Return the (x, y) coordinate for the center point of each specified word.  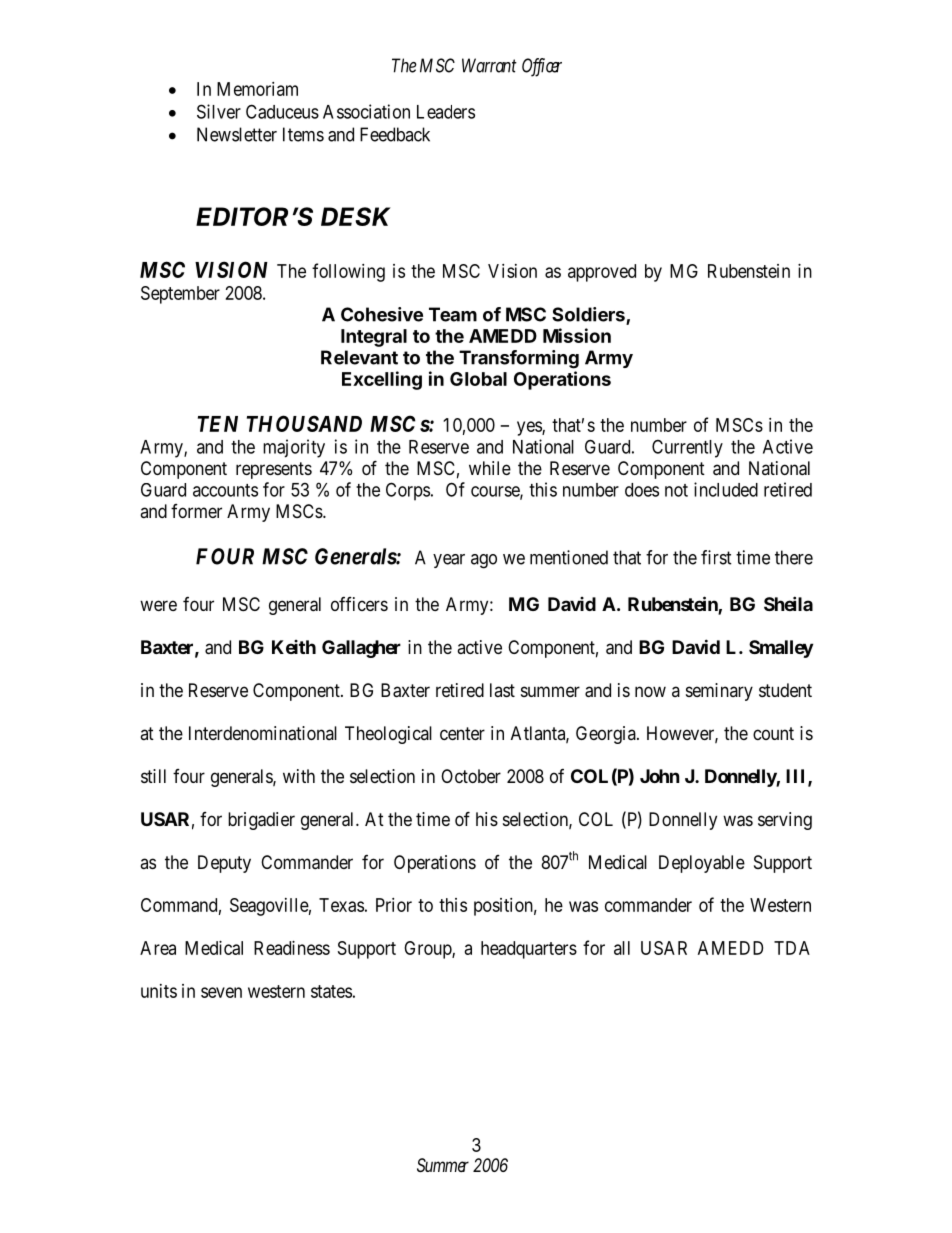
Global (478, 379)
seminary (719, 692)
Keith (294, 647)
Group (428, 950)
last (502, 690)
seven (221, 992)
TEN (218, 424)
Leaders (446, 112)
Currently (687, 448)
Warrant (489, 65)
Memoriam (257, 89)
